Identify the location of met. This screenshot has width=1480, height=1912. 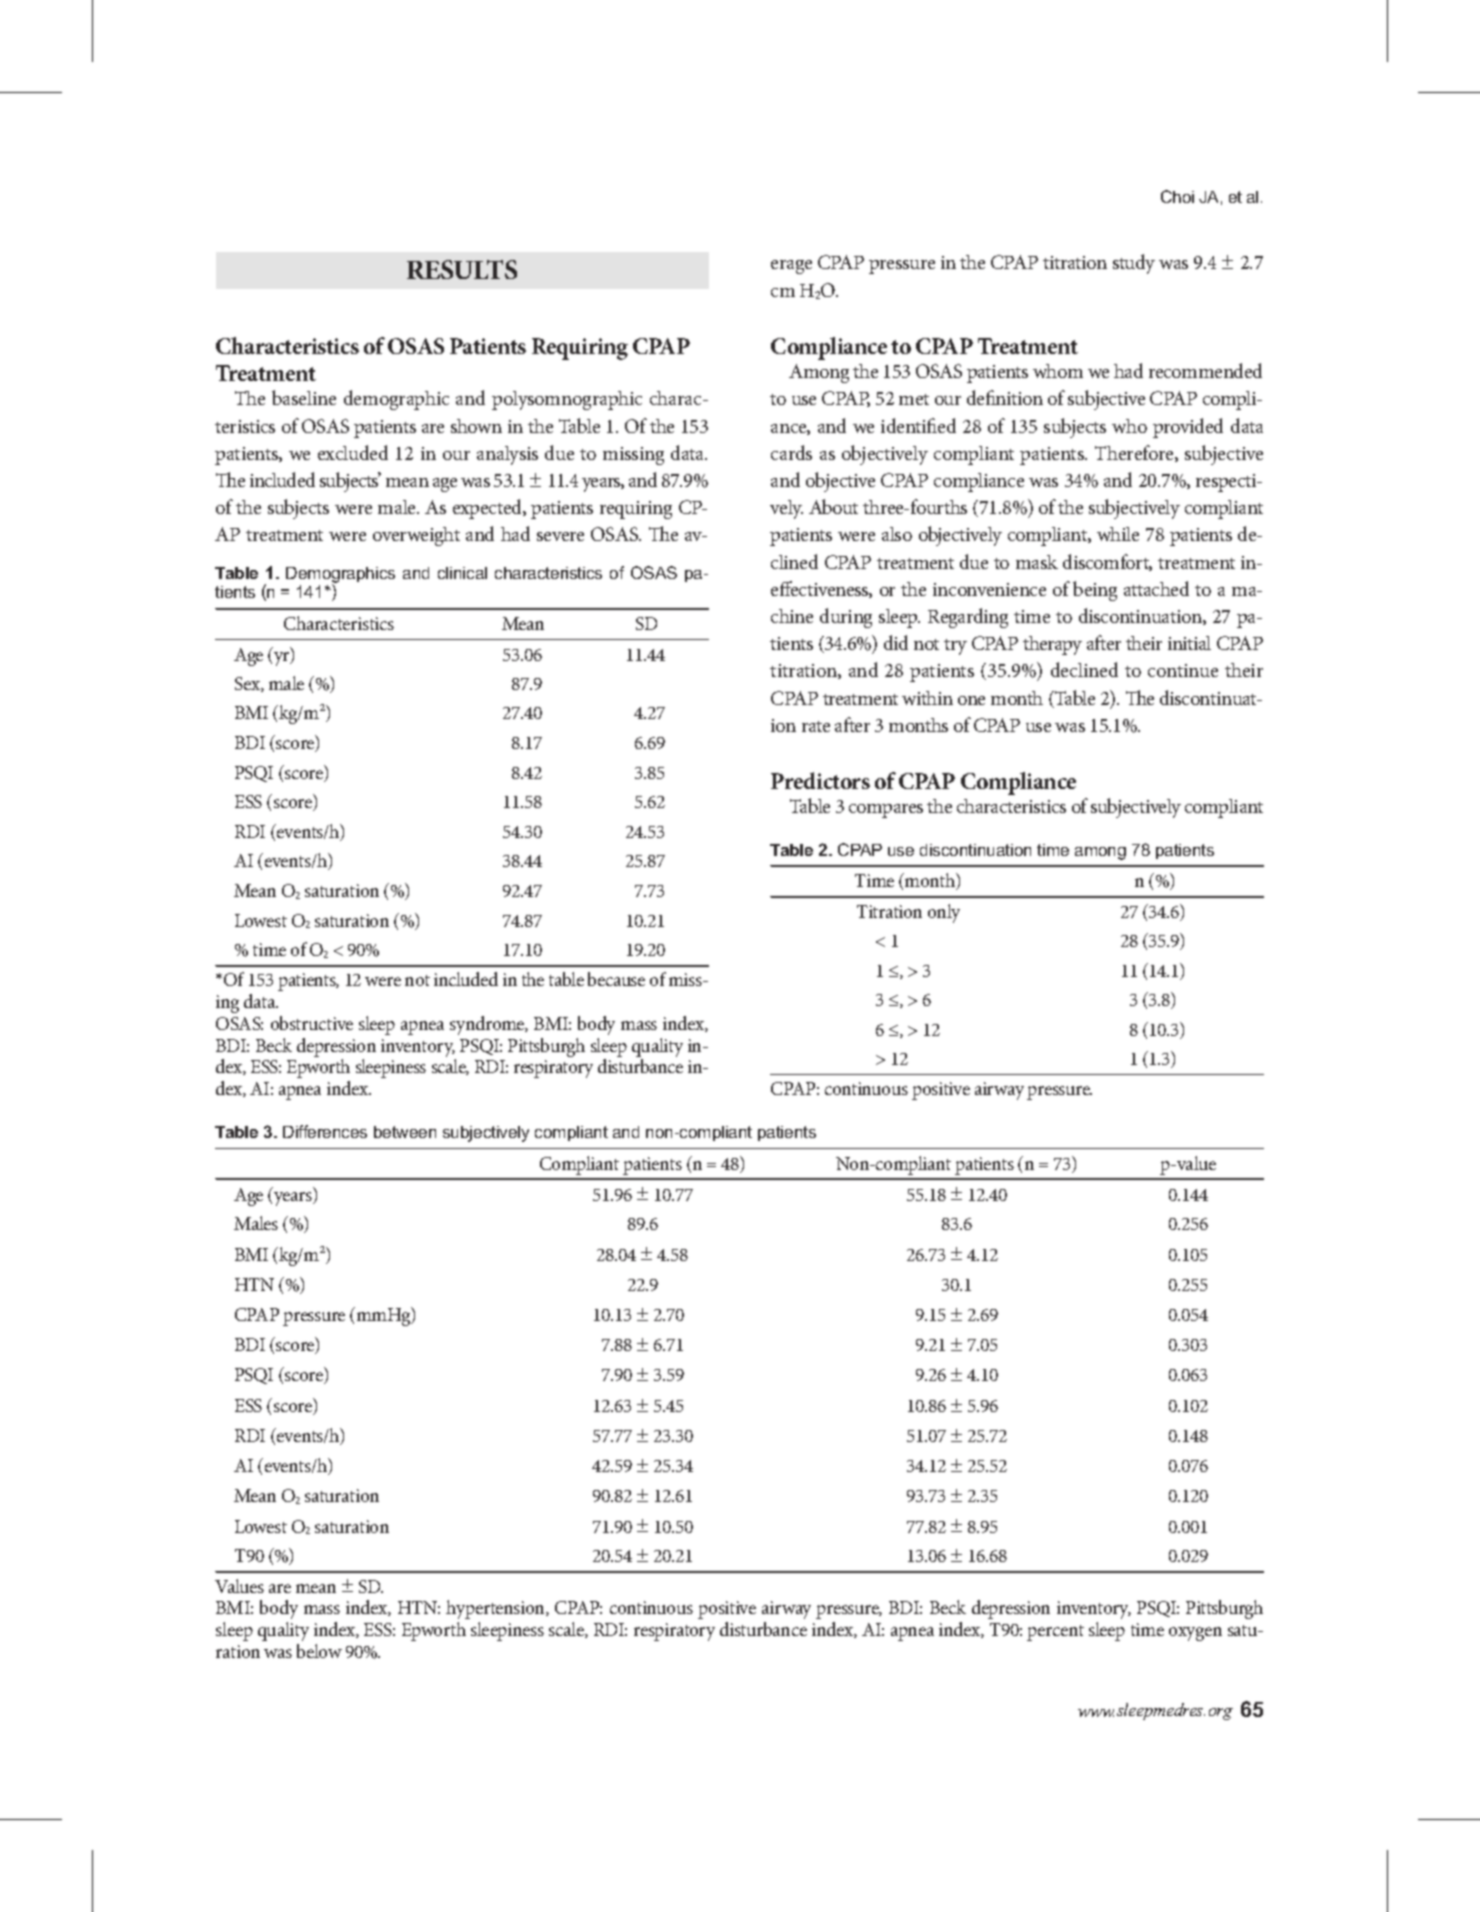
(914, 399).
